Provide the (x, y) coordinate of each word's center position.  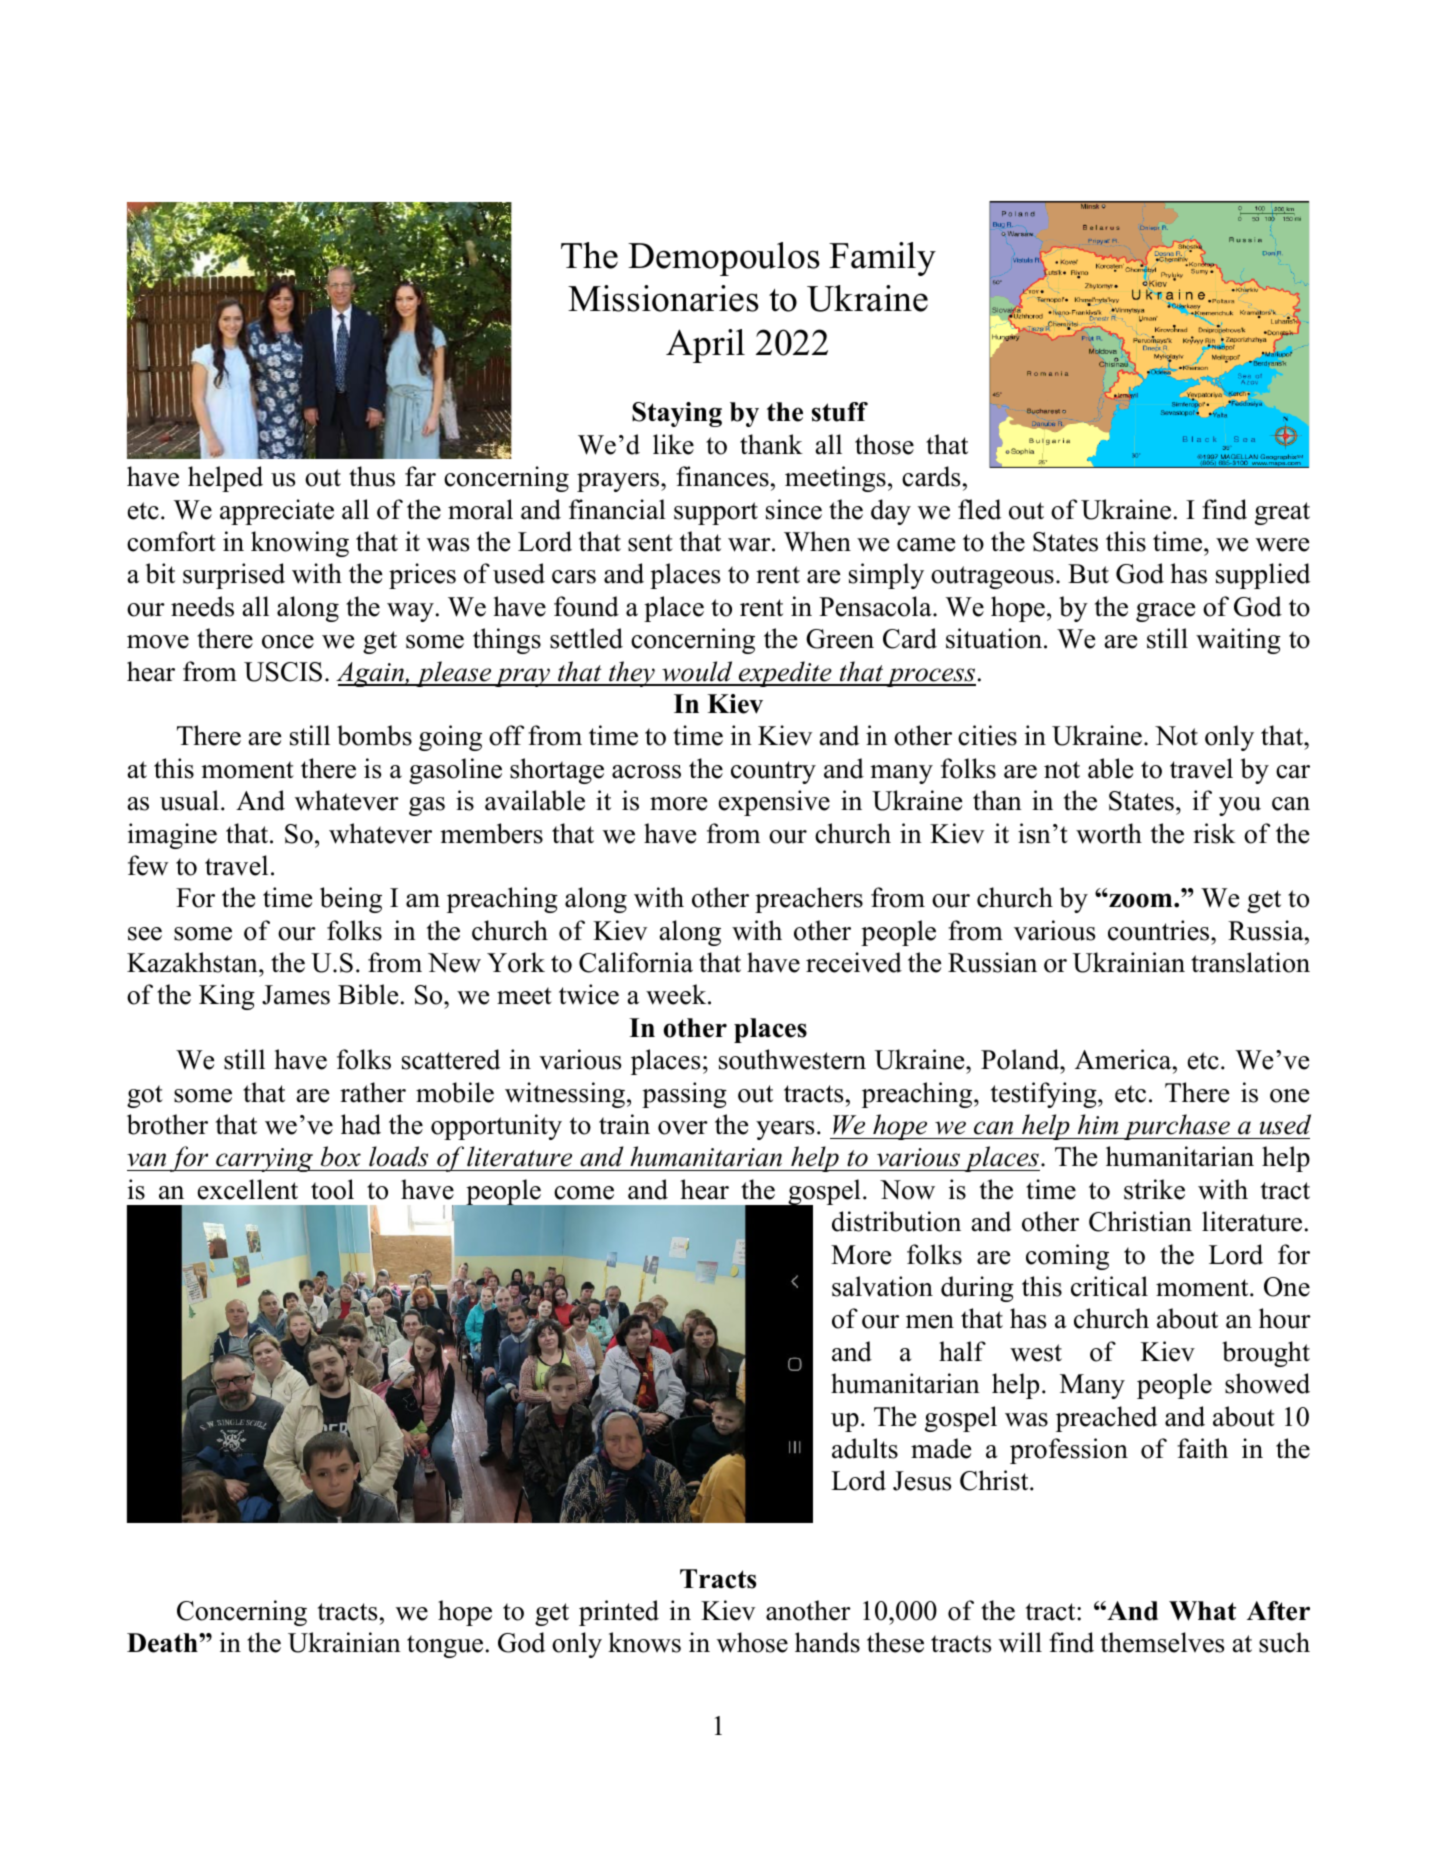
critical (1109, 1286)
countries (1160, 930)
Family (882, 259)
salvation (882, 1286)
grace (1165, 612)
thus (372, 476)
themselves (1162, 1642)
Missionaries (663, 298)
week (677, 994)
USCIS (283, 672)
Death (163, 1643)
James (296, 995)
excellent (248, 1189)
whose (752, 1642)
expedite (785, 674)
